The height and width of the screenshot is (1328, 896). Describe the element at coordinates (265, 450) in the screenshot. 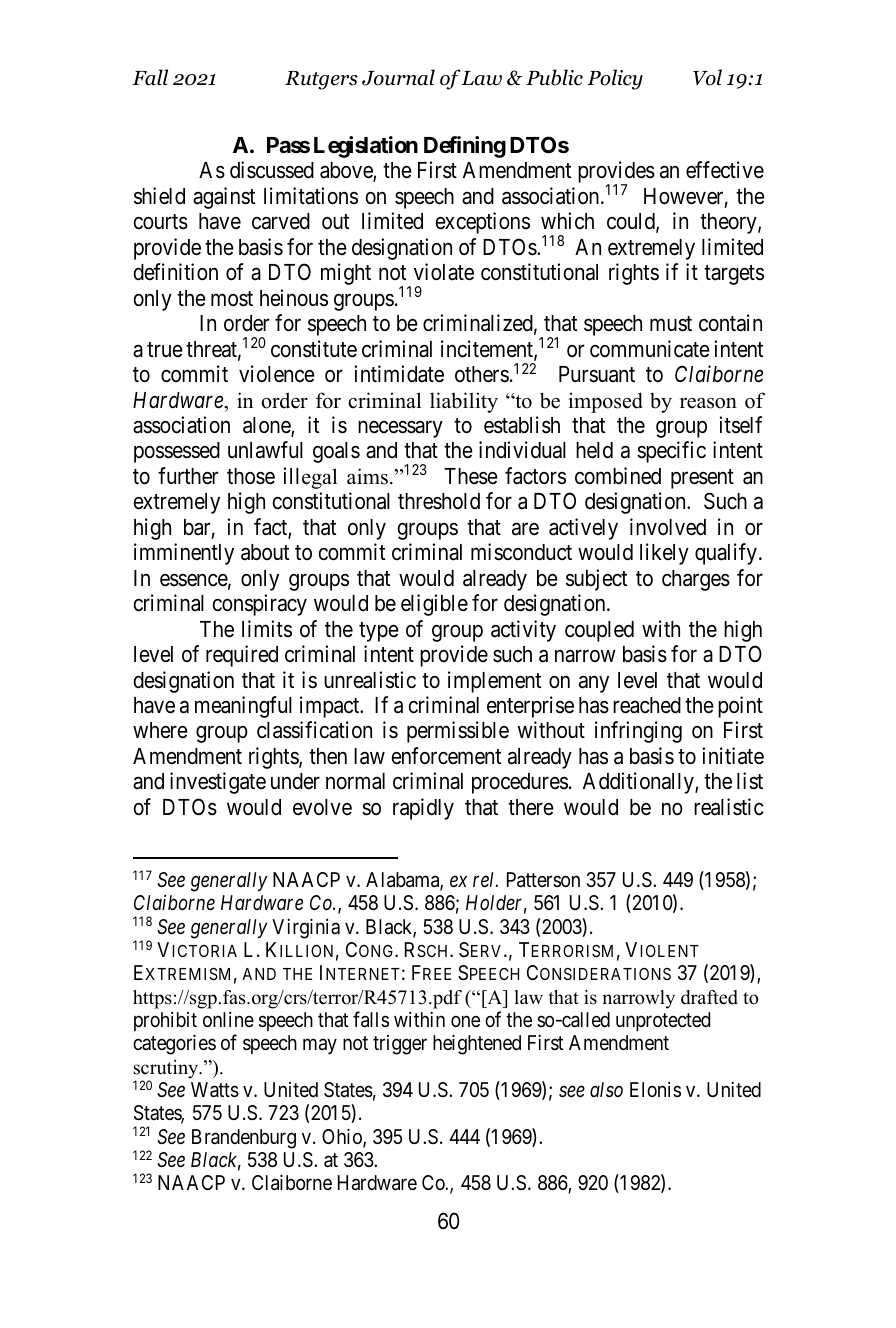

I see `unlawful` at that location.
